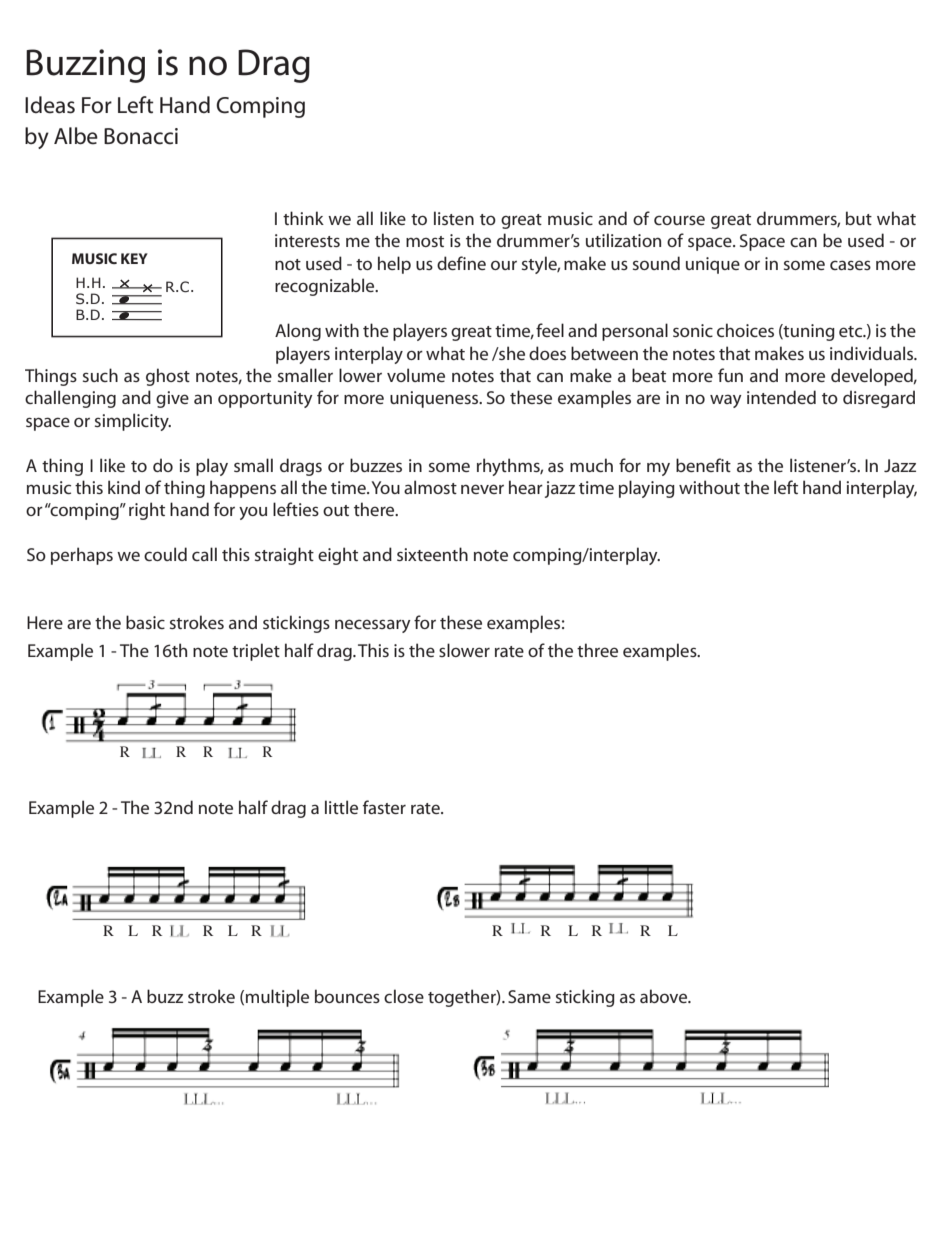  What do you see at coordinates (745, 330) in the page?
I see `choices` at bounding box center [745, 330].
